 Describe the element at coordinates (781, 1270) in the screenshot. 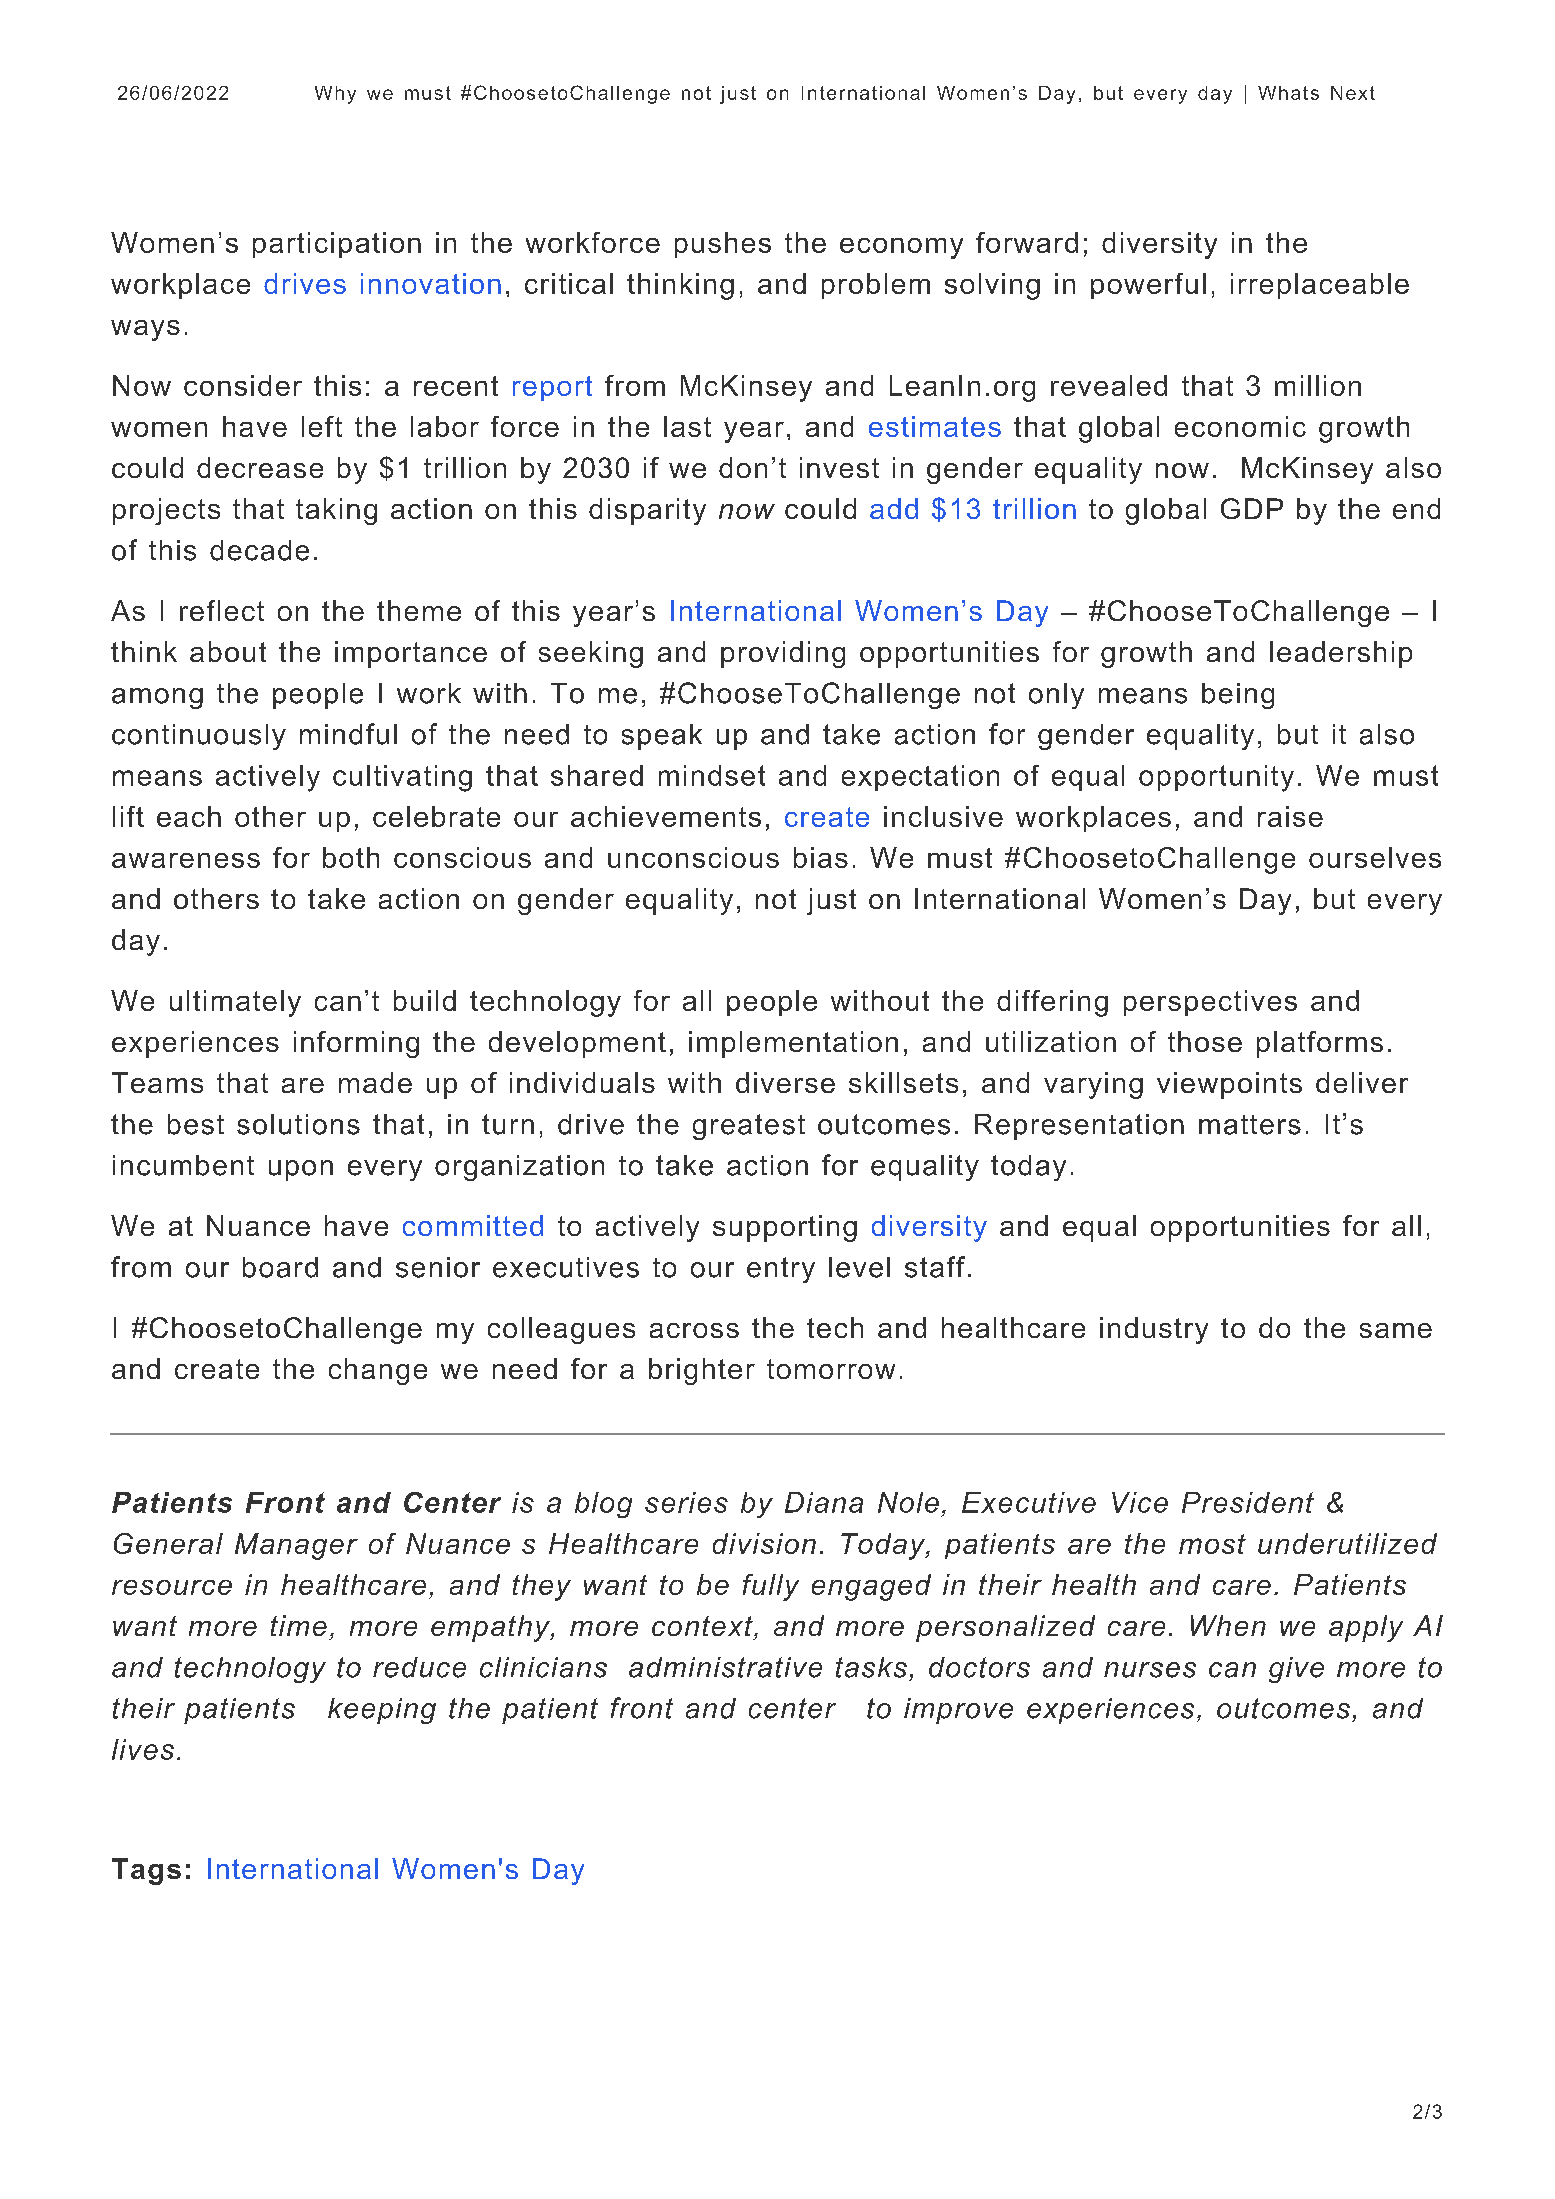

I see `entry` at that location.
